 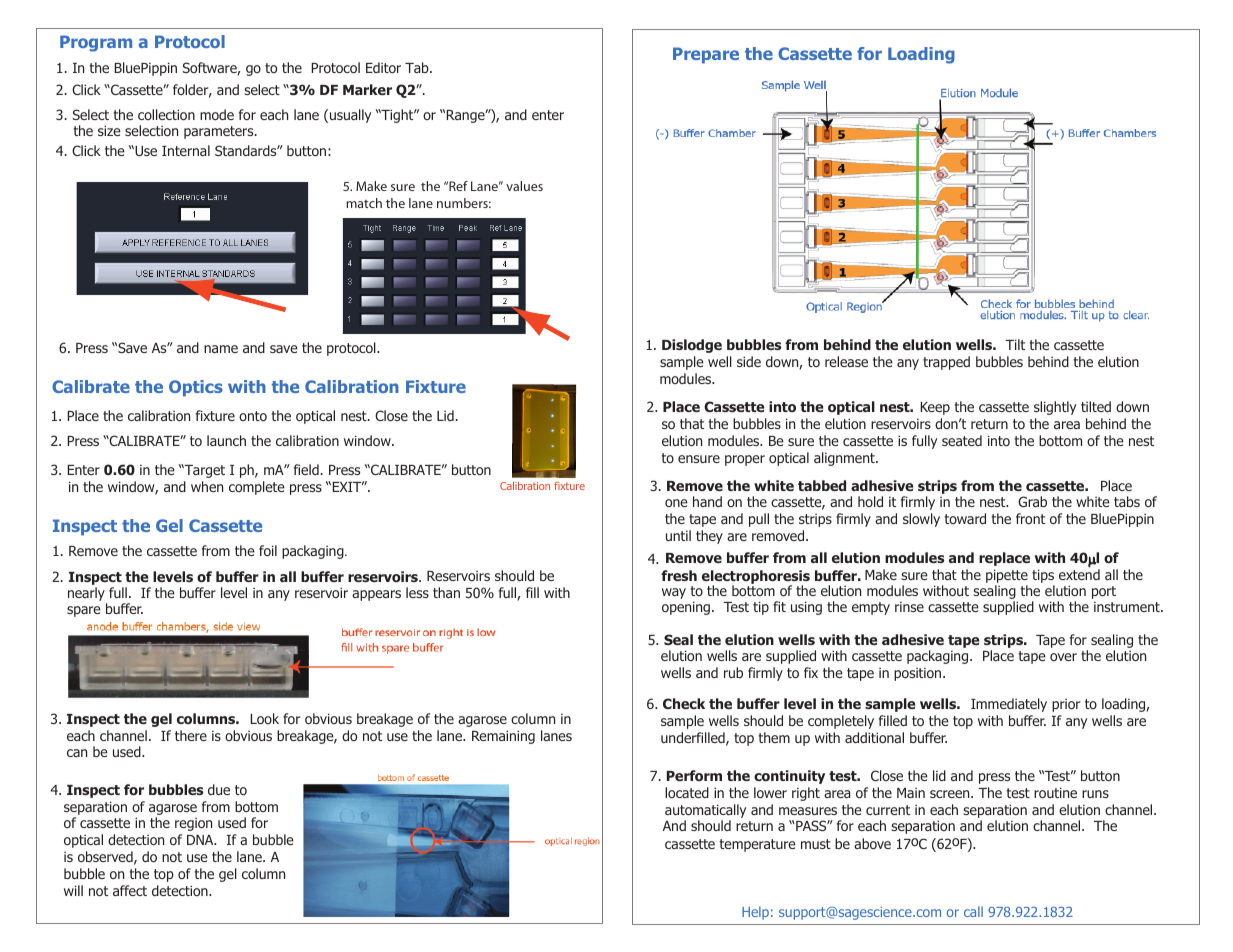 I want to click on Dislodge, so click(x=692, y=346).
